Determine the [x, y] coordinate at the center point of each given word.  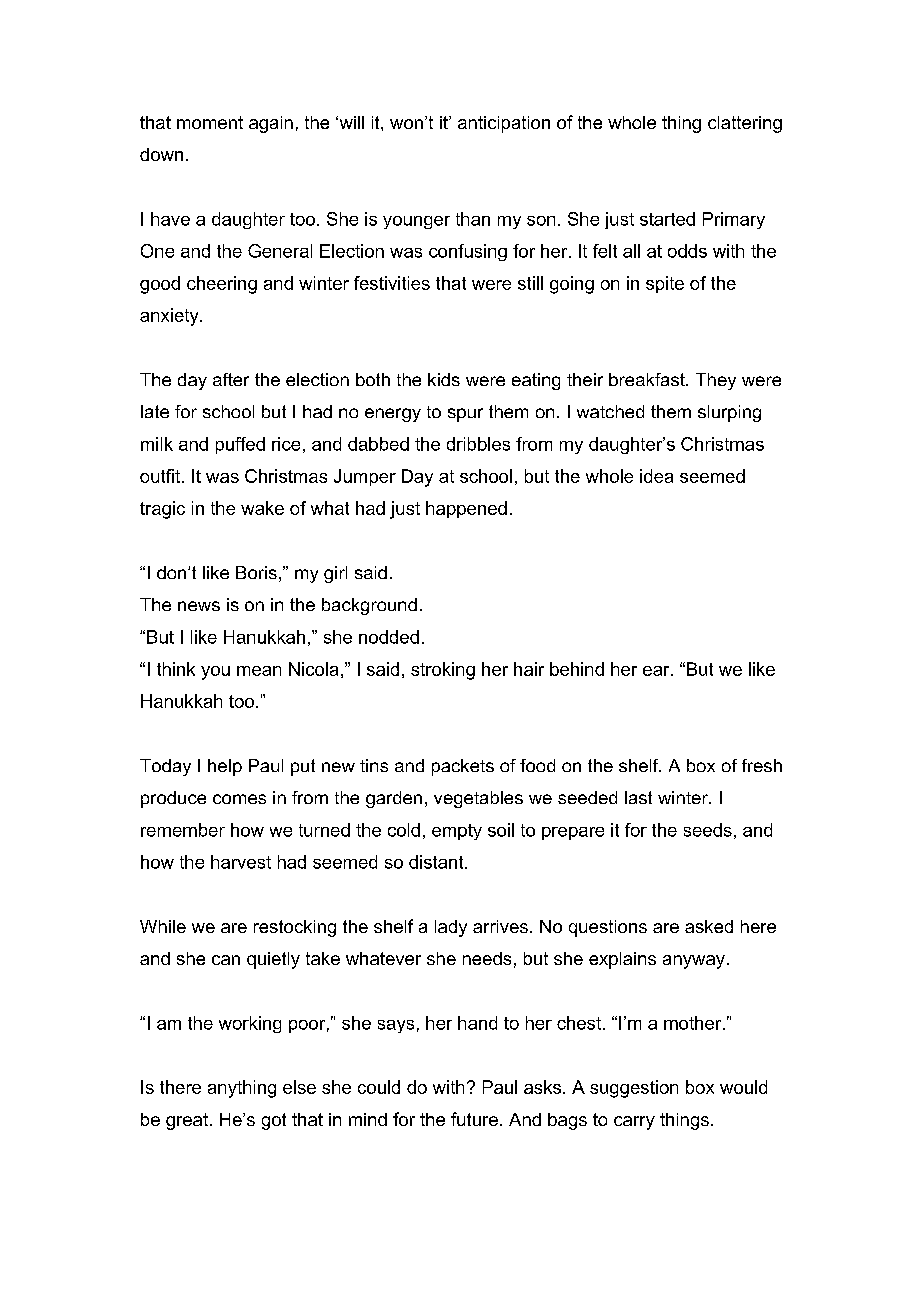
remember [183, 830]
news [199, 606]
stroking [443, 671]
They [716, 381]
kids [444, 379]
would [743, 1087]
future [474, 1119]
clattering [745, 124]
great [187, 1121]
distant [437, 862]
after [231, 379]
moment [210, 122]
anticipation [504, 124]
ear [657, 671]
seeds [708, 830]
